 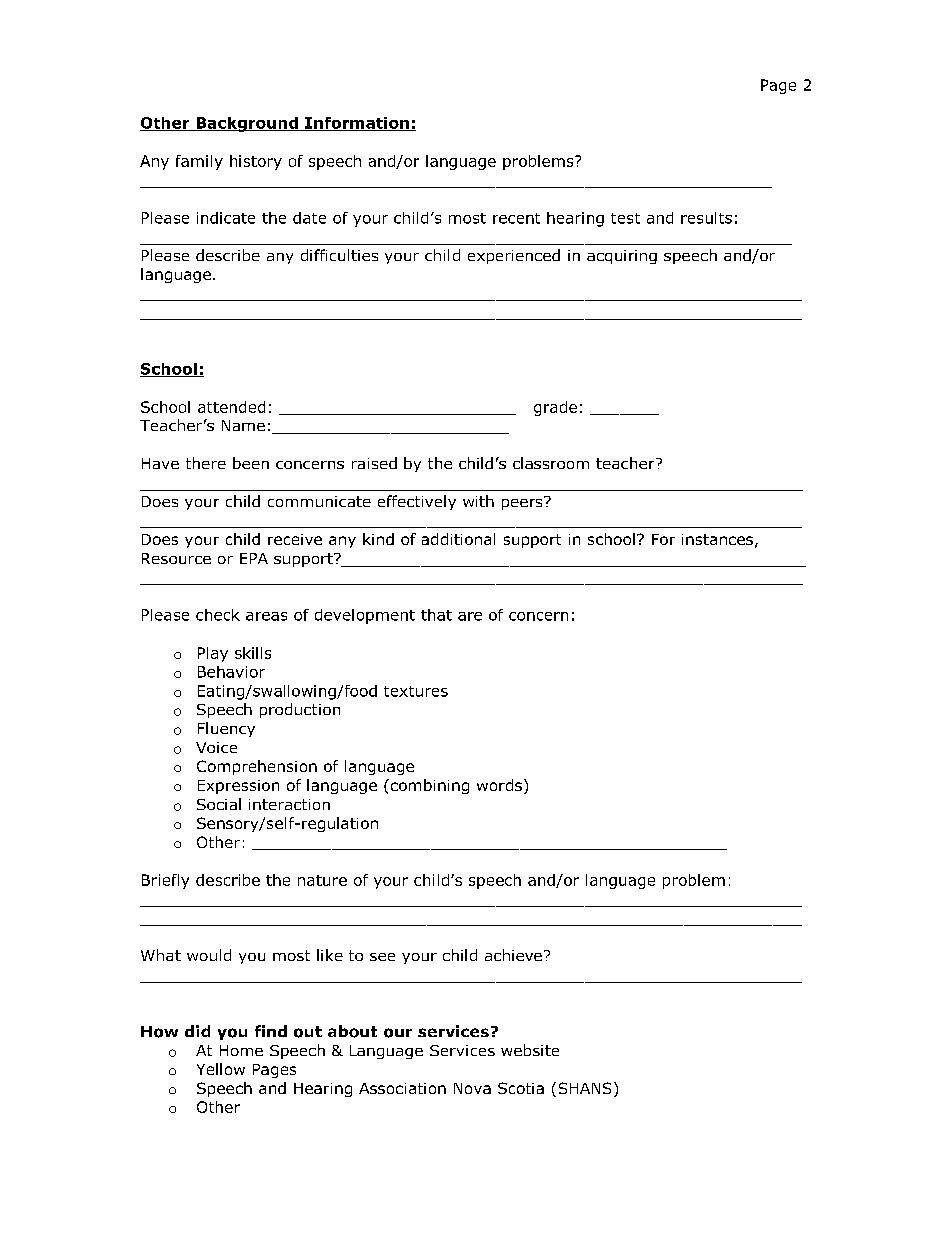 I want to click on Information, so click(x=357, y=124).
